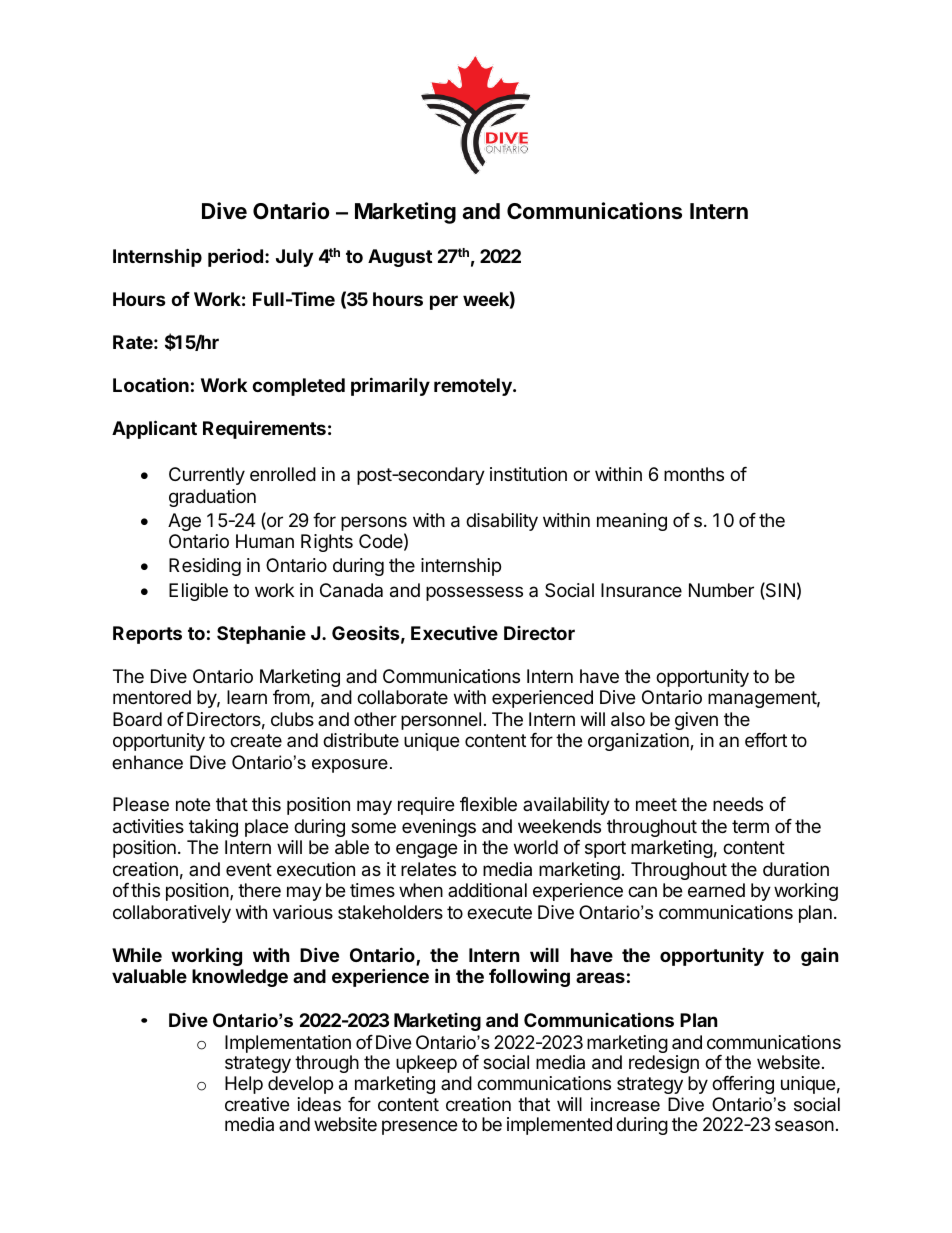 The image size is (952, 1233). Describe the element at coordinates (743, 1085) in the screenshot. I see `offering` at that location.
